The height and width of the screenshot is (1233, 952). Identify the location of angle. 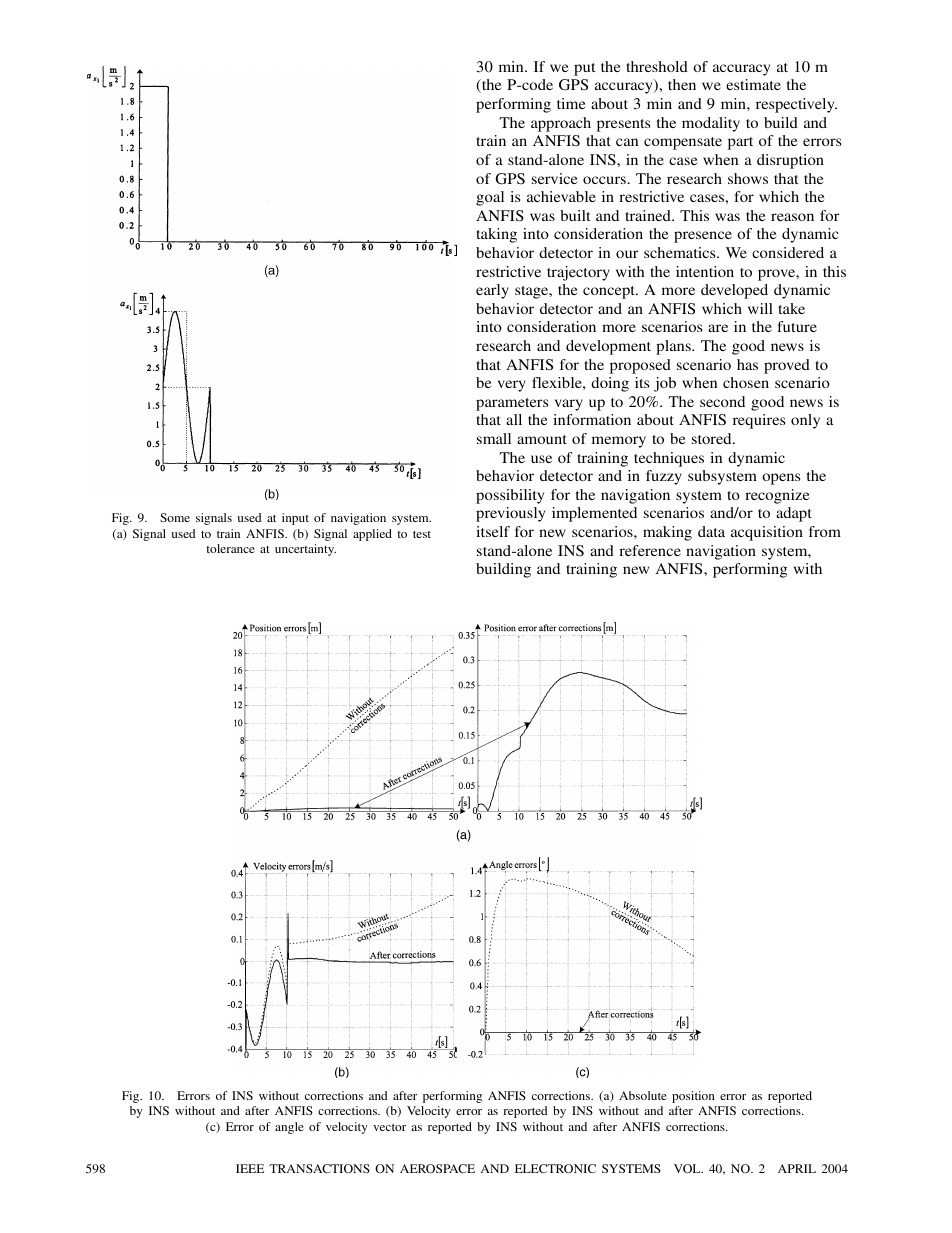
(289, 1128).
